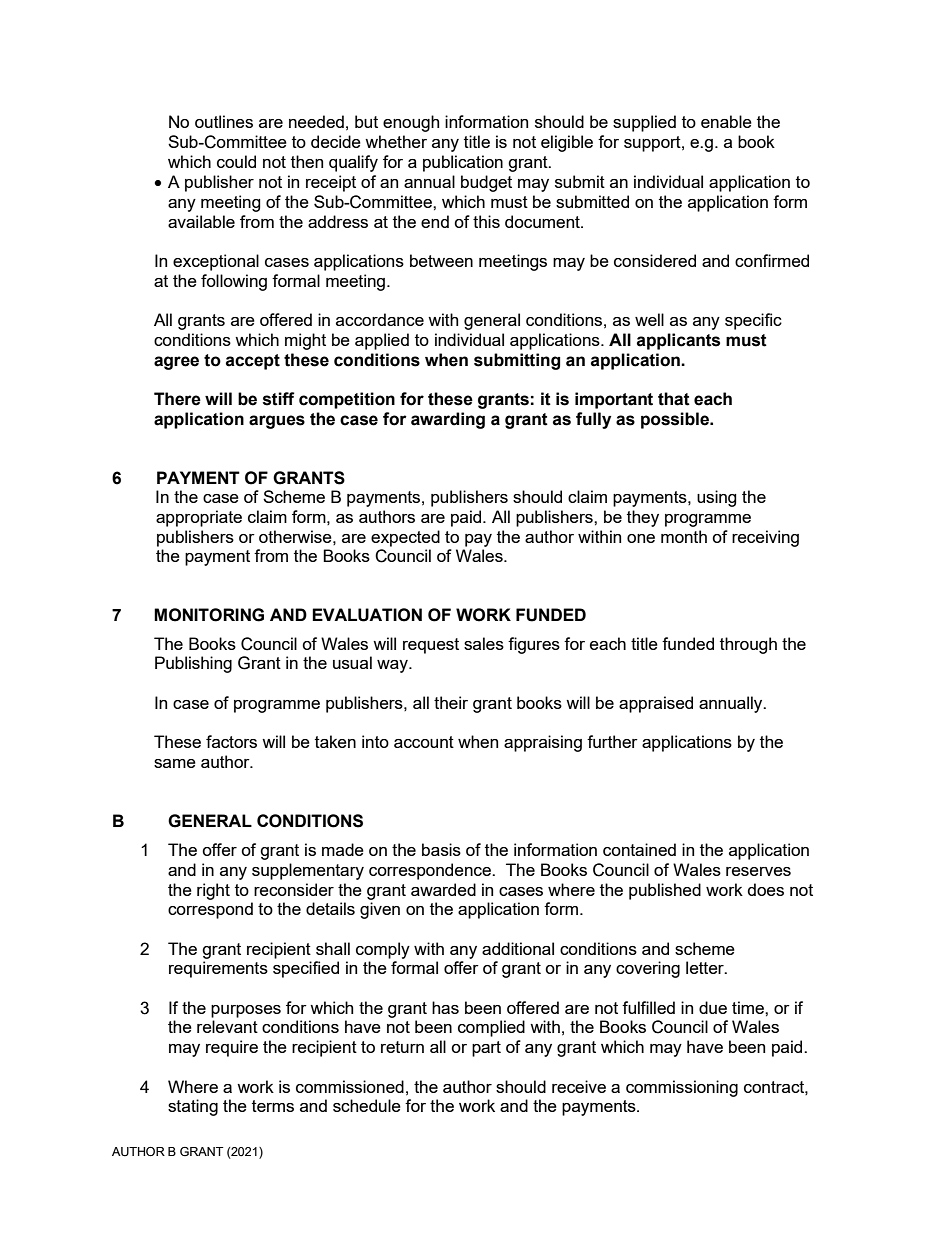 The height and width of the screenshot is (1233, 952). What do you see at coordinates (236, 161) in the screenshot?
I see `could` at bounding box center [236, 161].
